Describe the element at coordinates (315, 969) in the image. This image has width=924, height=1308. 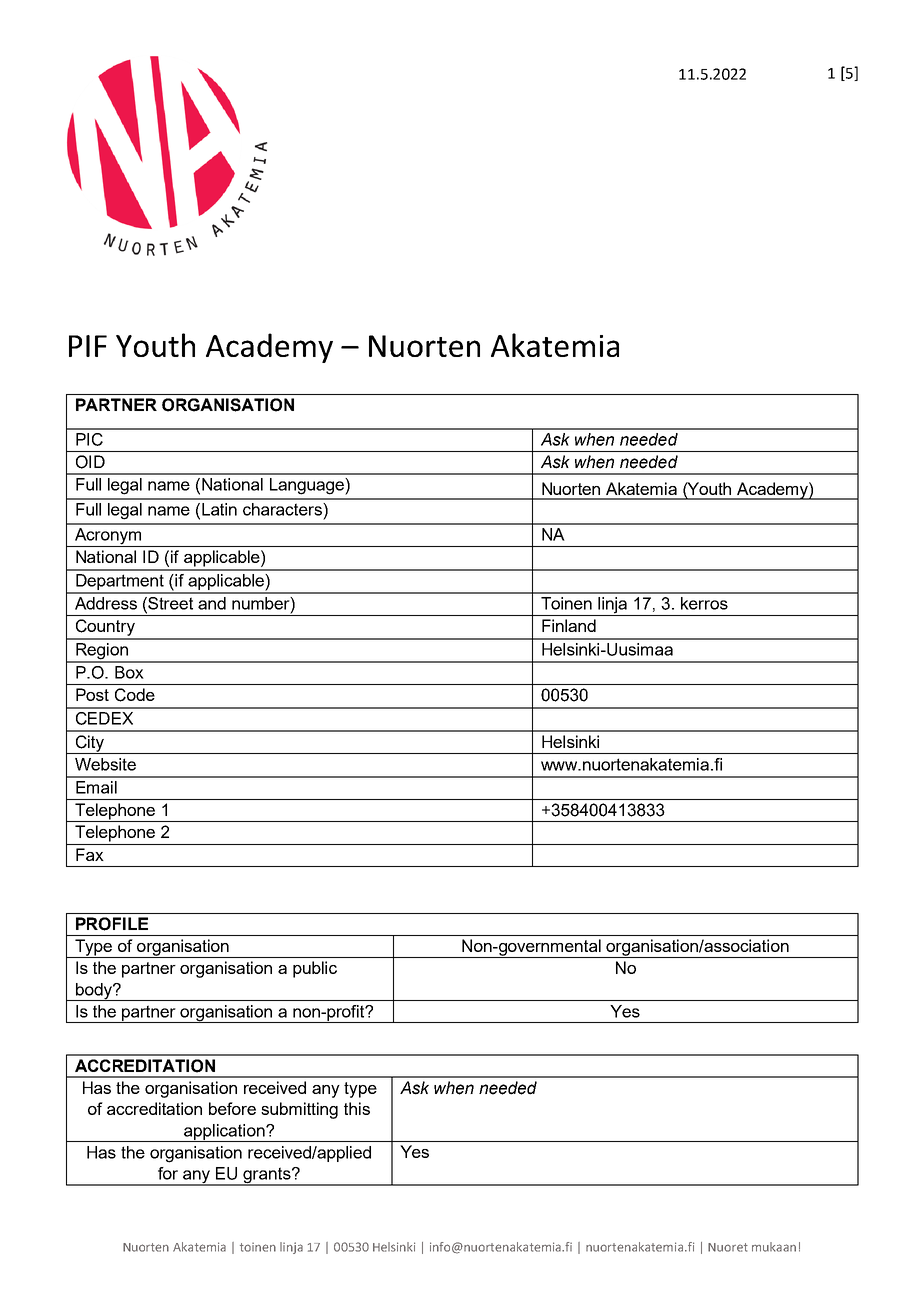
I see `public` at that location.
